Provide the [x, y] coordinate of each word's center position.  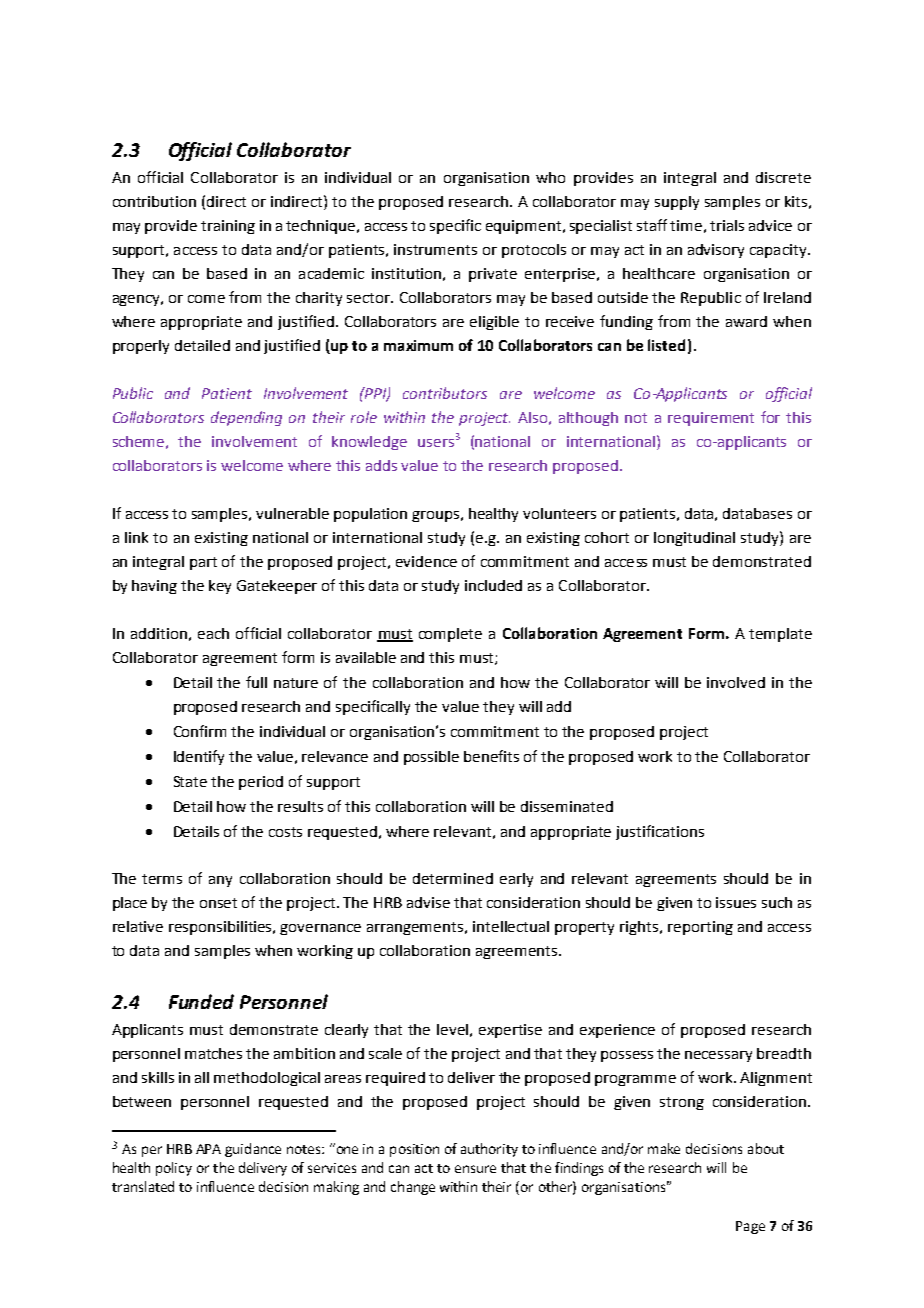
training [228, 227]
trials [727, 225]
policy [174, 1169]
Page [750, 1227]
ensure [475, 1169]
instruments [435, 249]
